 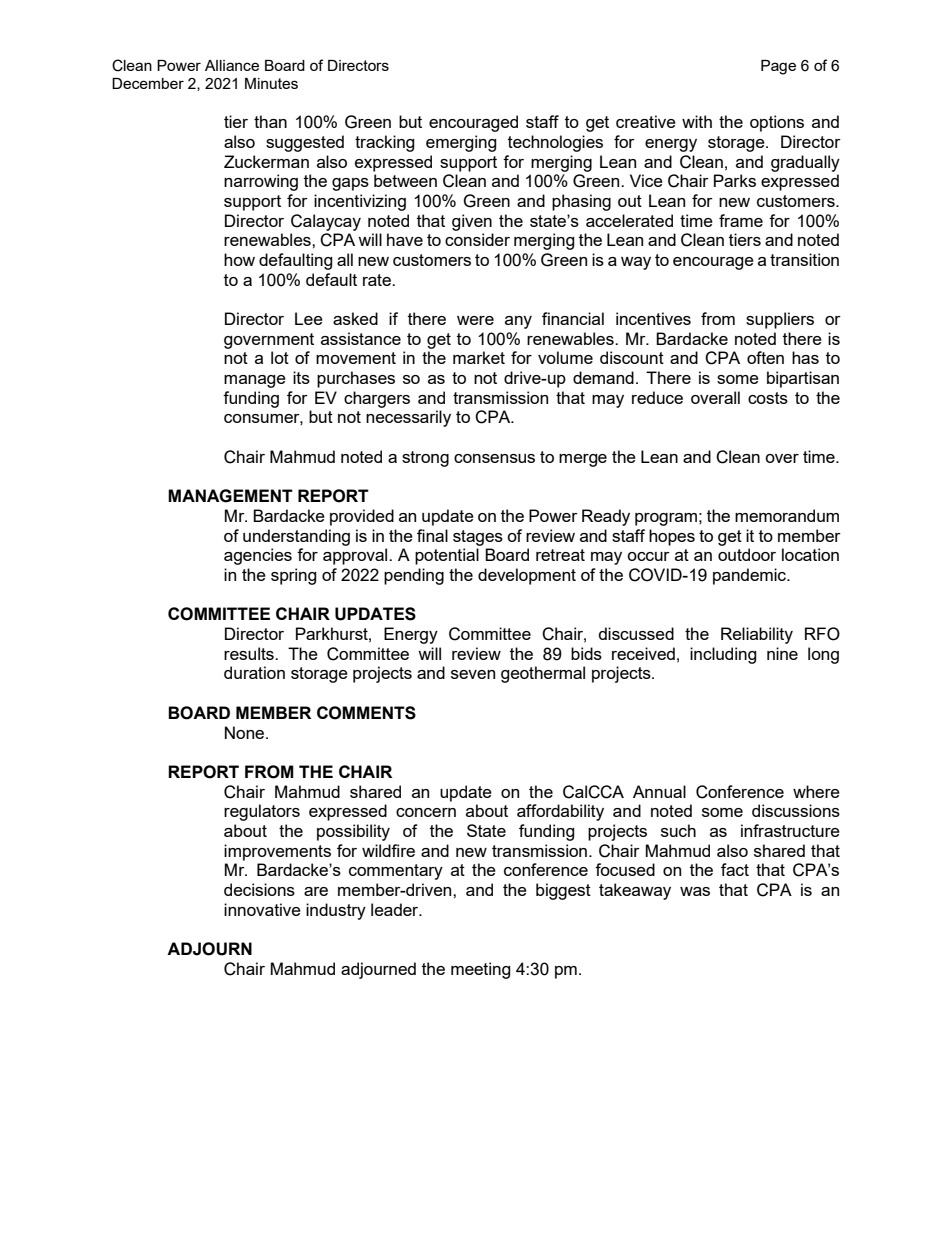 What do you see at coordinates (555, 143) in the screenshot?
I see `technologies` at bounding box center [555, 143].
